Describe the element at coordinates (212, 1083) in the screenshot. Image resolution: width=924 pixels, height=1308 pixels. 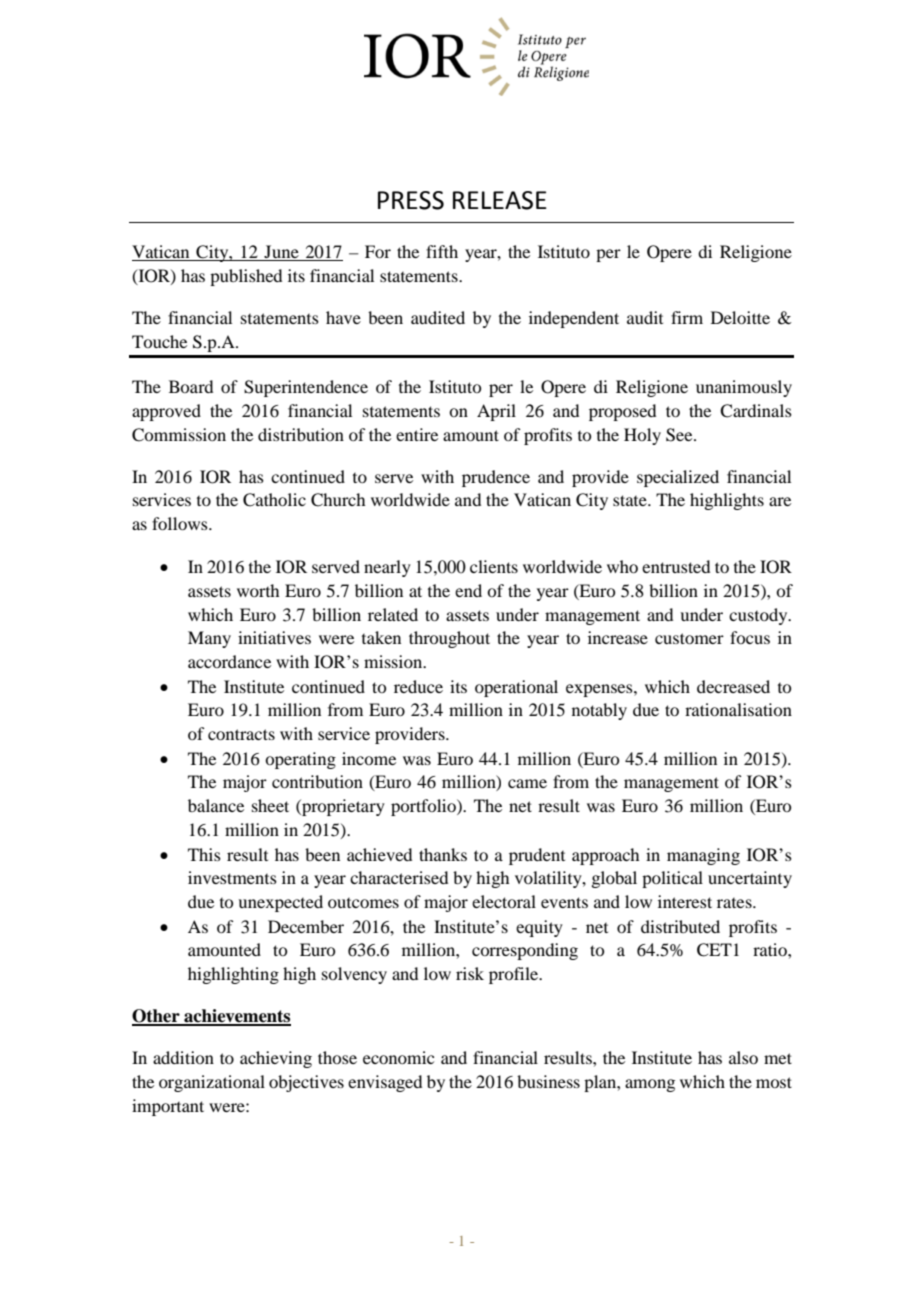
I see `organizational` at that location.
